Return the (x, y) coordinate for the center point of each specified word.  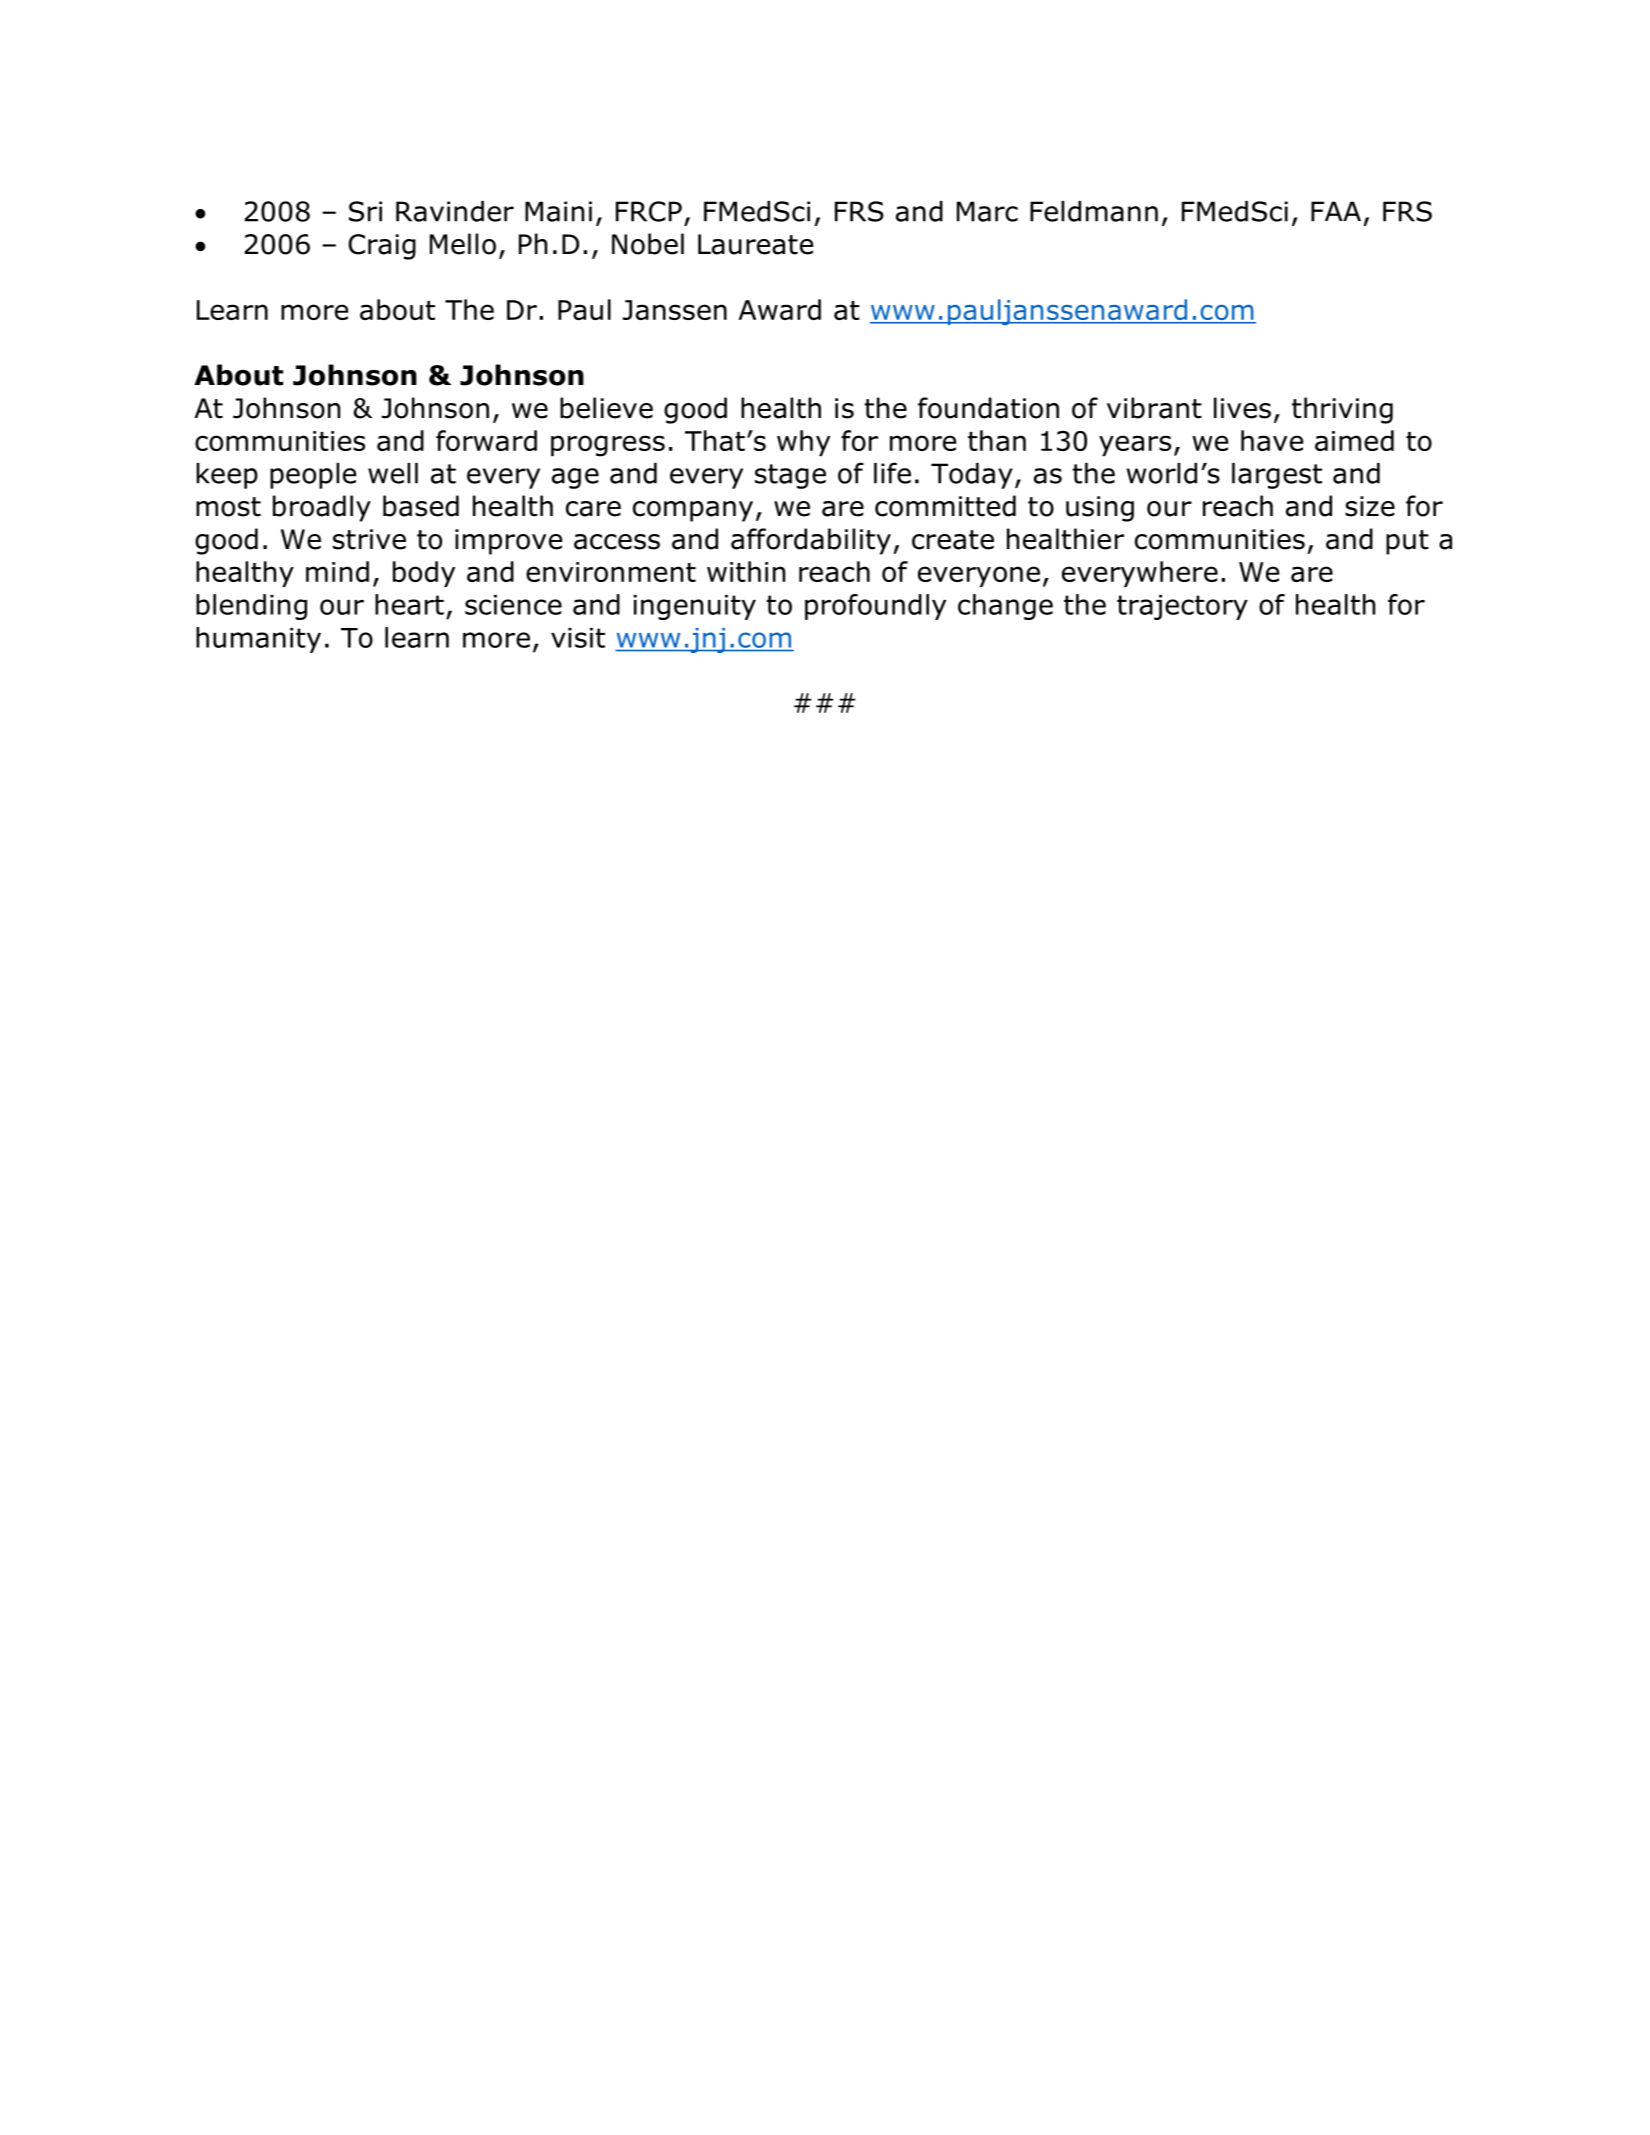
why (803, 443)
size (1370, 506)
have (1272, 440)
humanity (258, 640)
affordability (811, 541)
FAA (1336, 211)
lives (1242, 408)
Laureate (755, 244)
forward (486, 440)
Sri (365, 211)
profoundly (875, 607)
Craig (382, 247)
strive (369, 539)
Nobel (648, 244)
